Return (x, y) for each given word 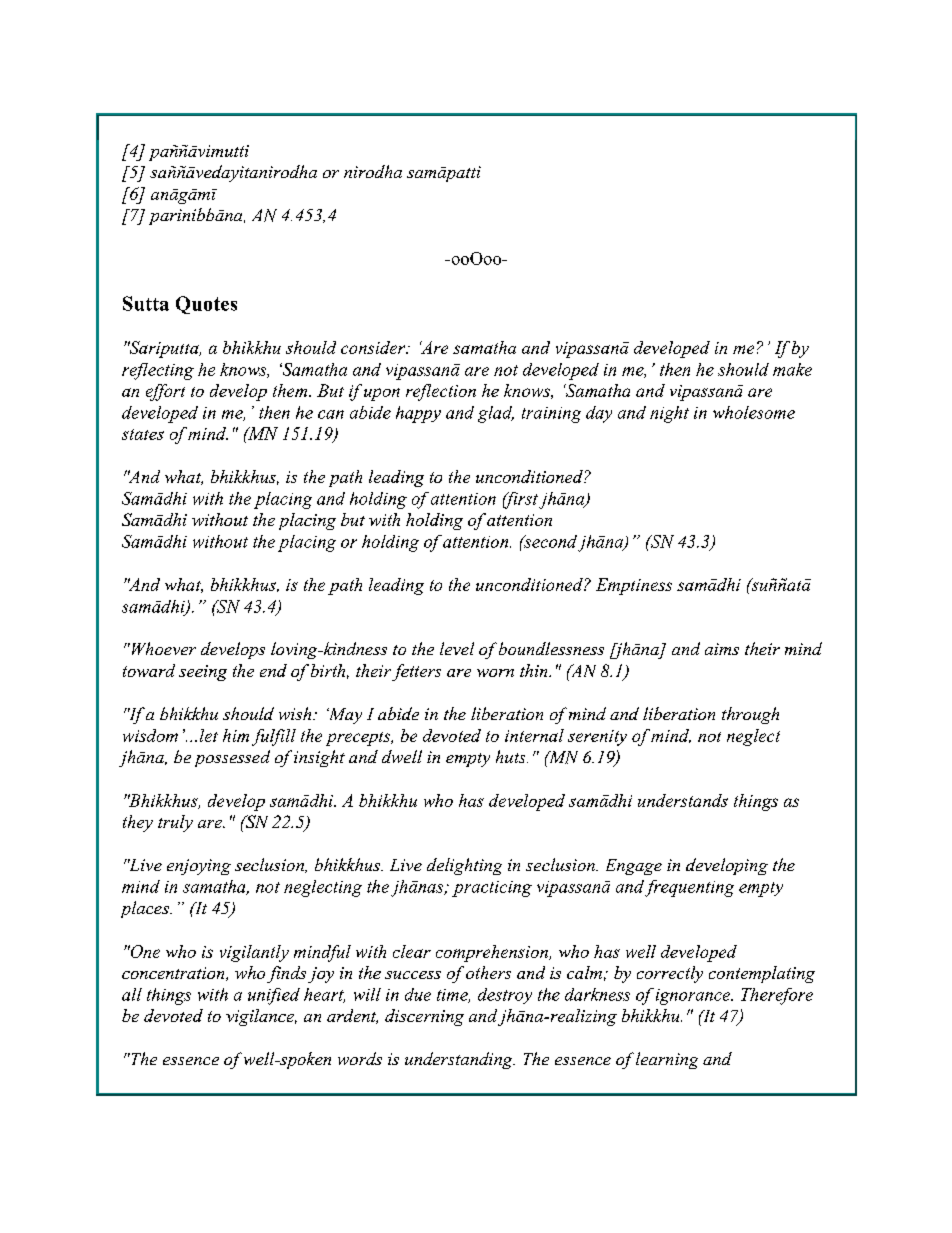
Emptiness (634, 586)
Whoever (162, 648)
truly (175, 823)
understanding (460, 1060)
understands (683, 800)
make (792, 369)
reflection (441, 392)
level (457, 648)
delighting (464, 866)
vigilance (261, 1017)
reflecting (158, 371)
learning (667, 1060)
